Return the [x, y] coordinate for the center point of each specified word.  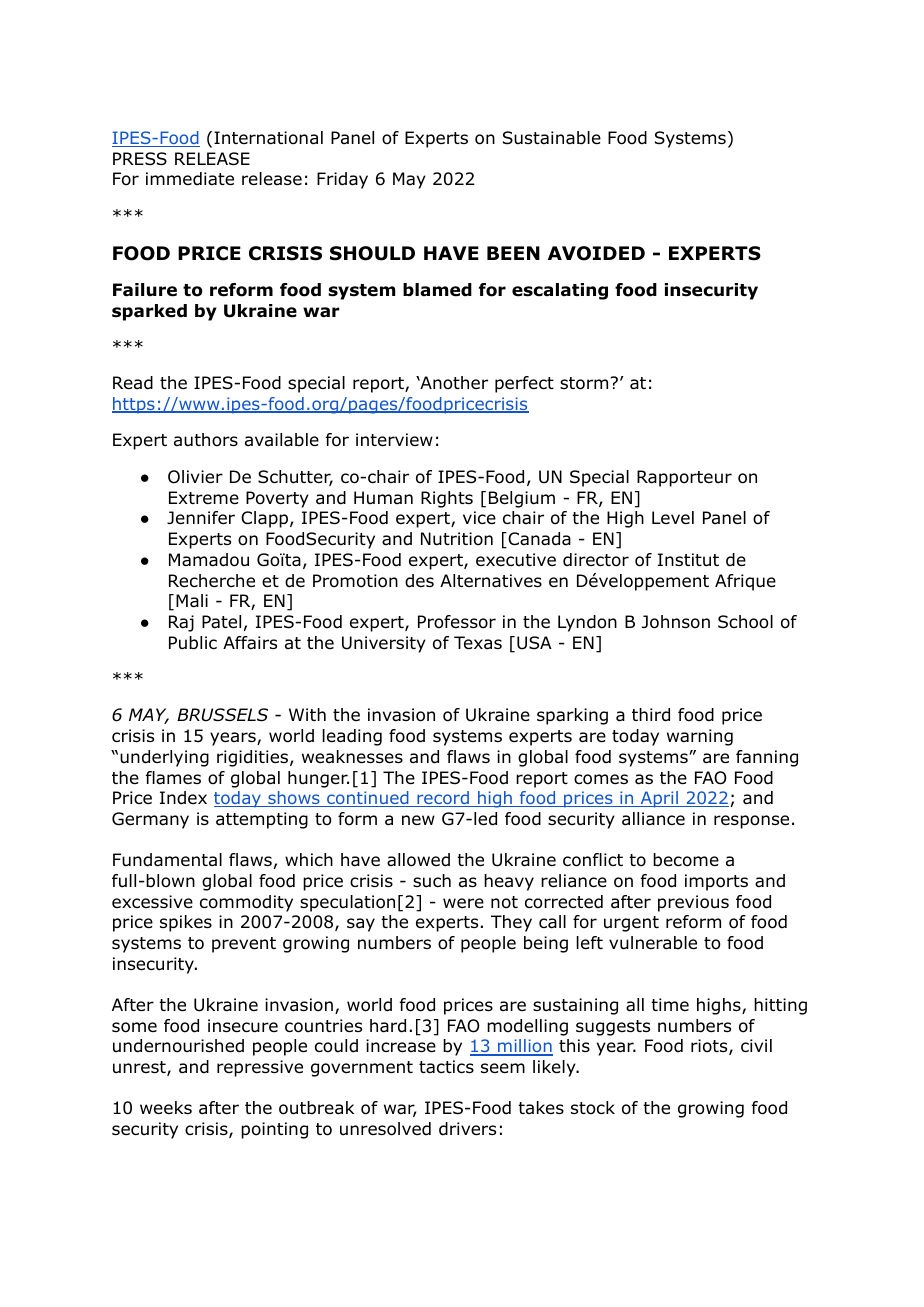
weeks [166, 1108]
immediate [190, 179]
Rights [447, 499]
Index [183, 798]
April [659, 799]
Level [673, 517]
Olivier [195, 477]
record [443, 799]
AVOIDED [596, 253]
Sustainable [552, 138]
